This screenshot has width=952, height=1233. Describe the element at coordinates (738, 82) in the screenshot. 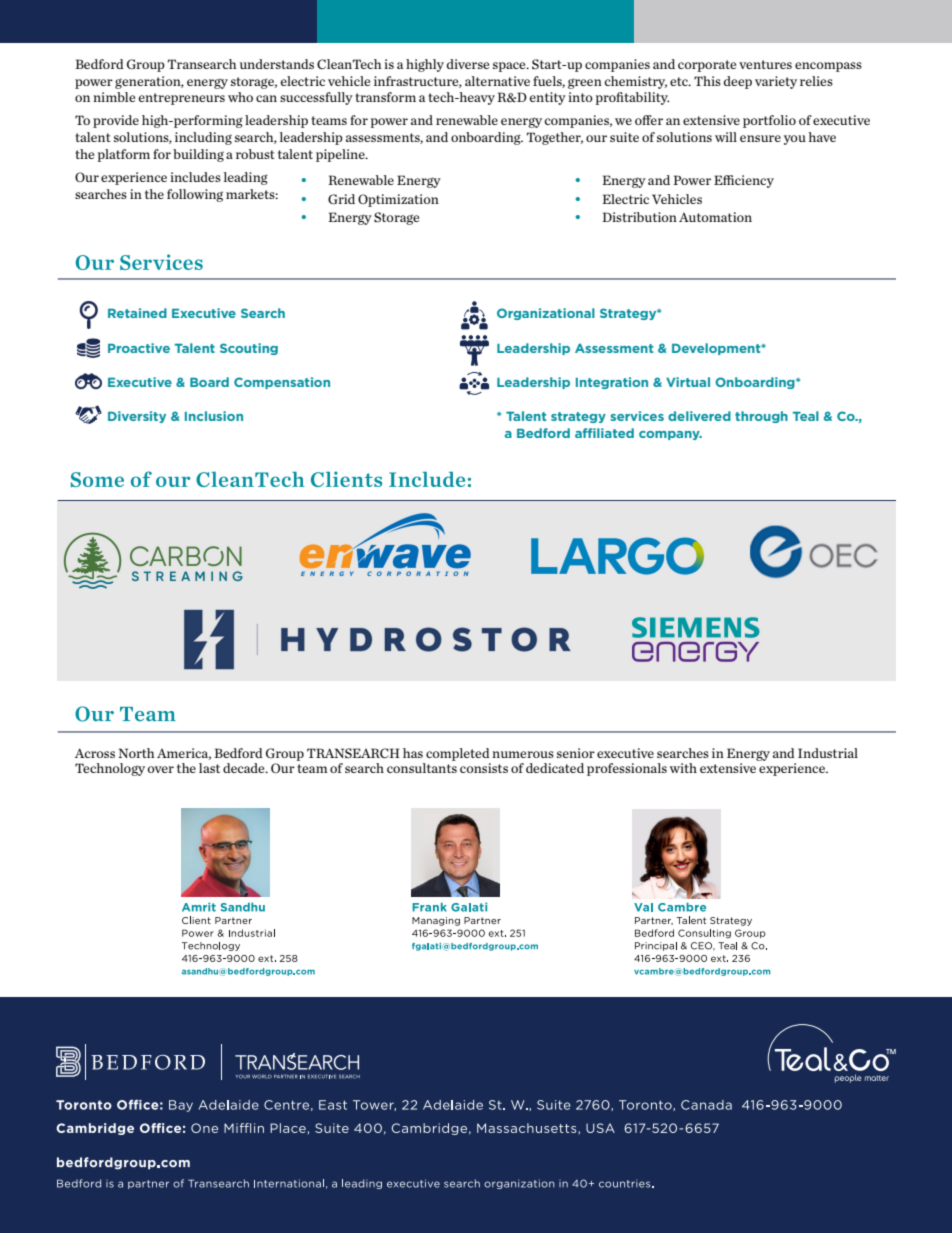

I see `deep` at that location.
